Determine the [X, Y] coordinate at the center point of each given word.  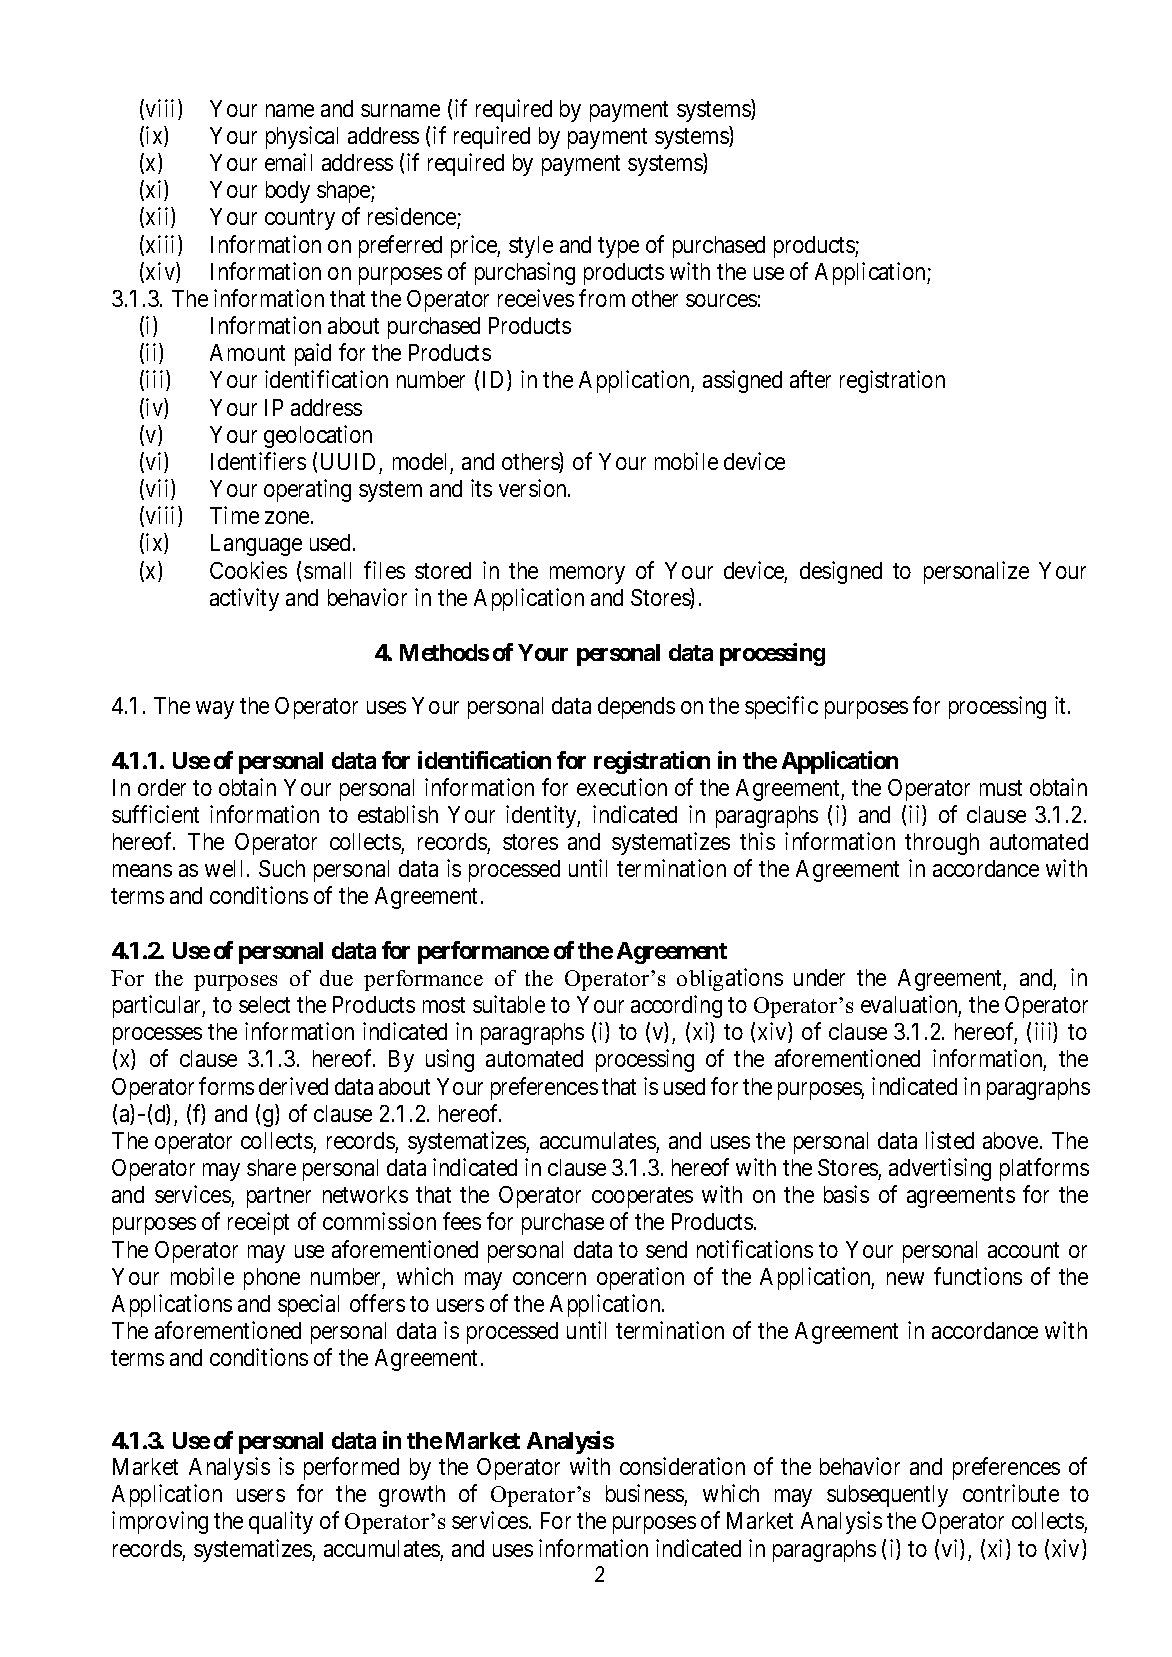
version [534, 488]
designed [841, 572]
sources [721, 300]
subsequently [887, 1496]
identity [543, 816]
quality [281, 1522]
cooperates [642, 1198]
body [288, 192]
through [942, 844]
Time [234, 515]
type [618, 247]
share [271, 1167]
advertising [940, 1169]
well [226, 868]
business [645, 1495]
